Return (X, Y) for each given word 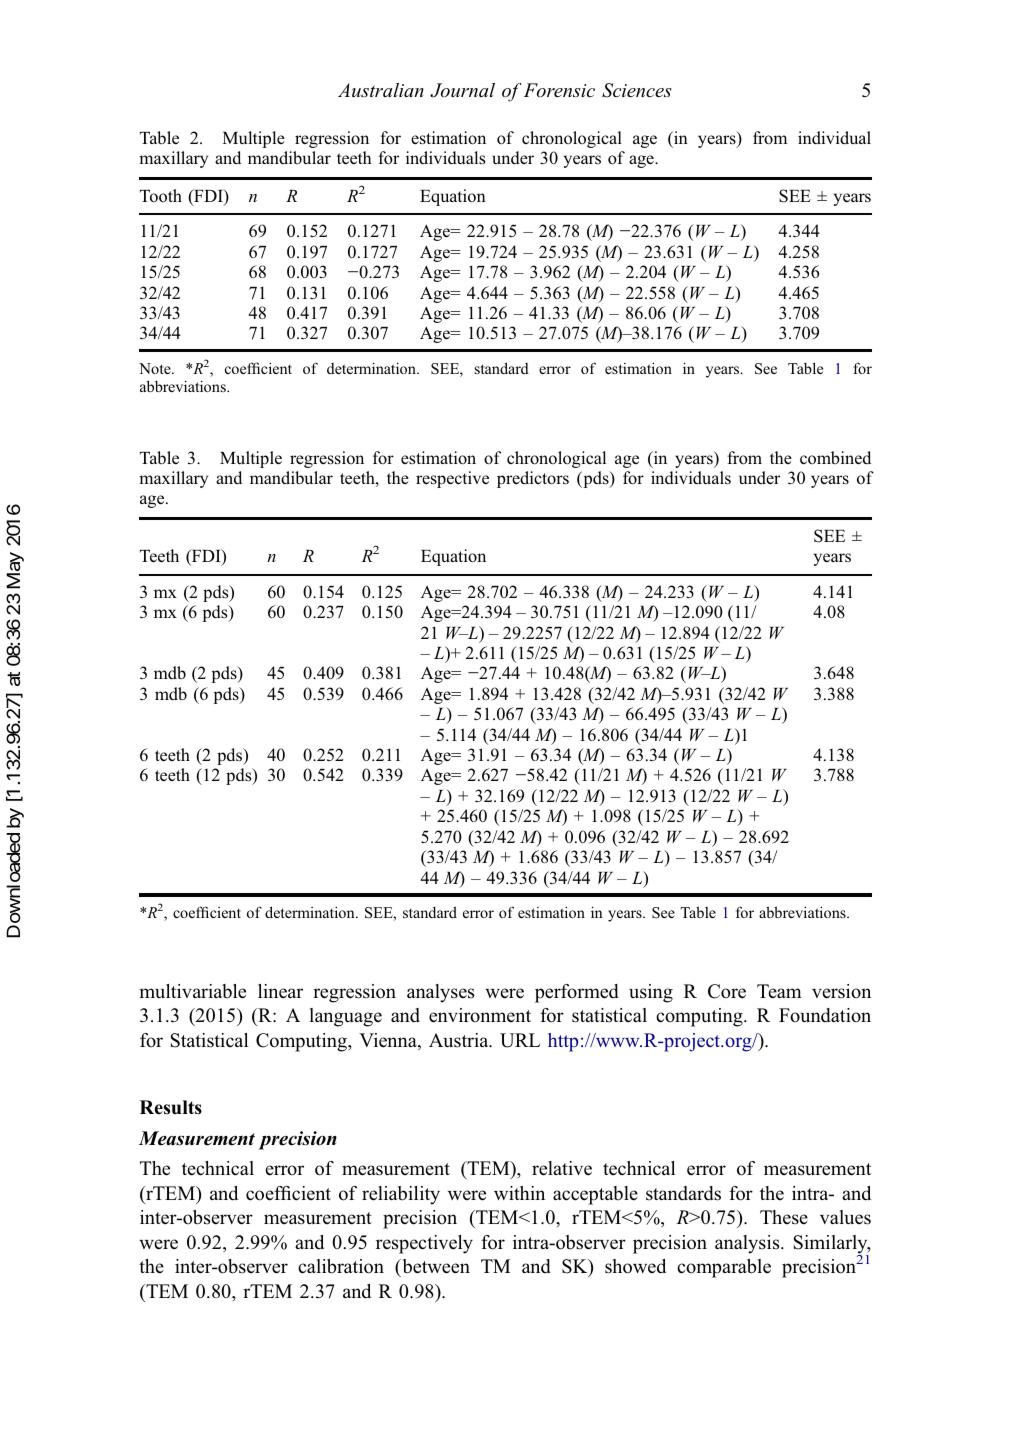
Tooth (161, 195)
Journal (462, 90)
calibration (341, 1266)
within (519, 1193)
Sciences (637, 90)
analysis (748, 1244)
